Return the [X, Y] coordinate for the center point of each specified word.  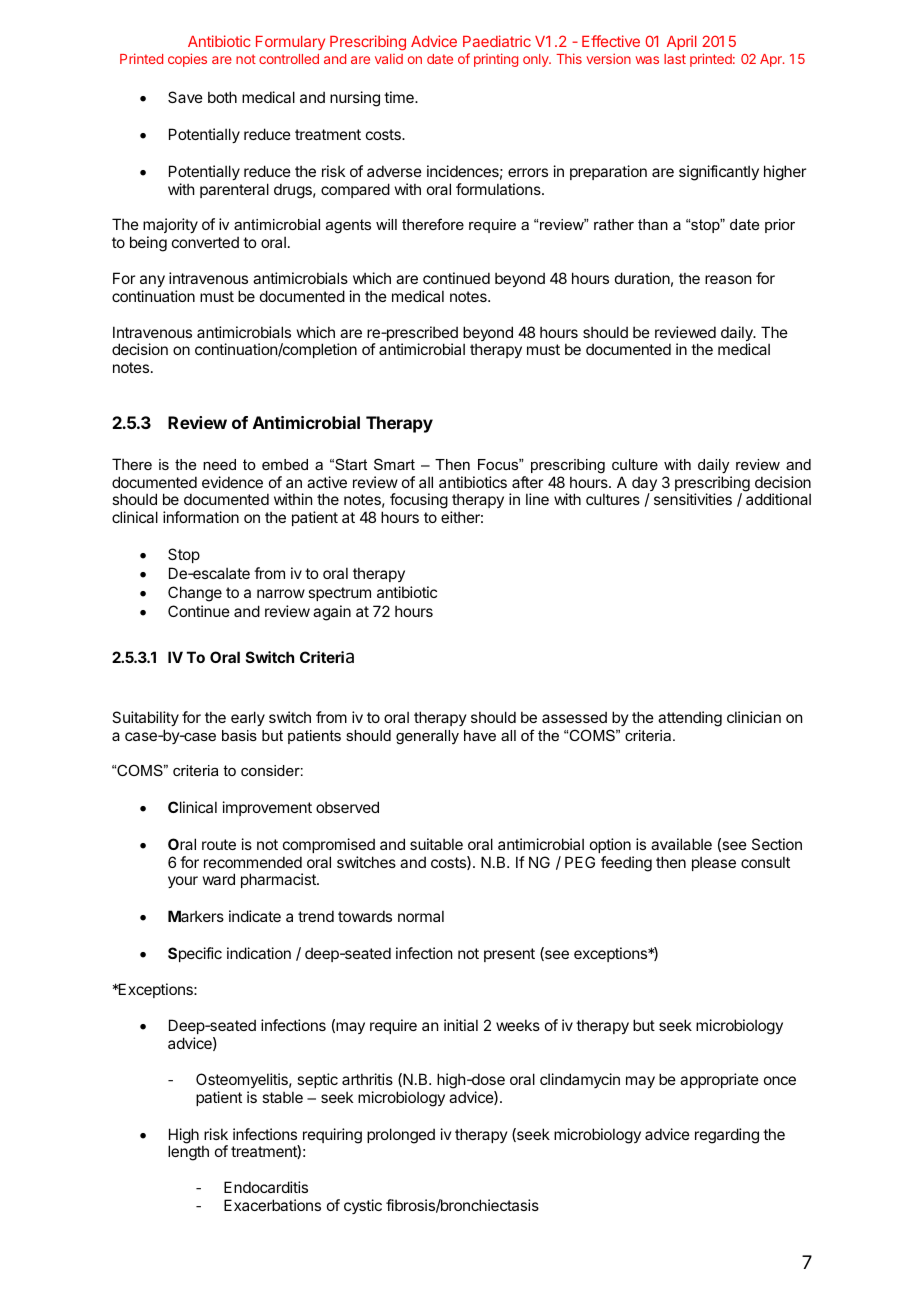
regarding [727, 1136]
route [219, 844]
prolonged [401, 1136]
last [675, 59]
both [222, 97]
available [681, 844]
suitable [436, 844]
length [188, 1153]
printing [496, 60]
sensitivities [693, 499]
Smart [394, 464]
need [219, 464]
